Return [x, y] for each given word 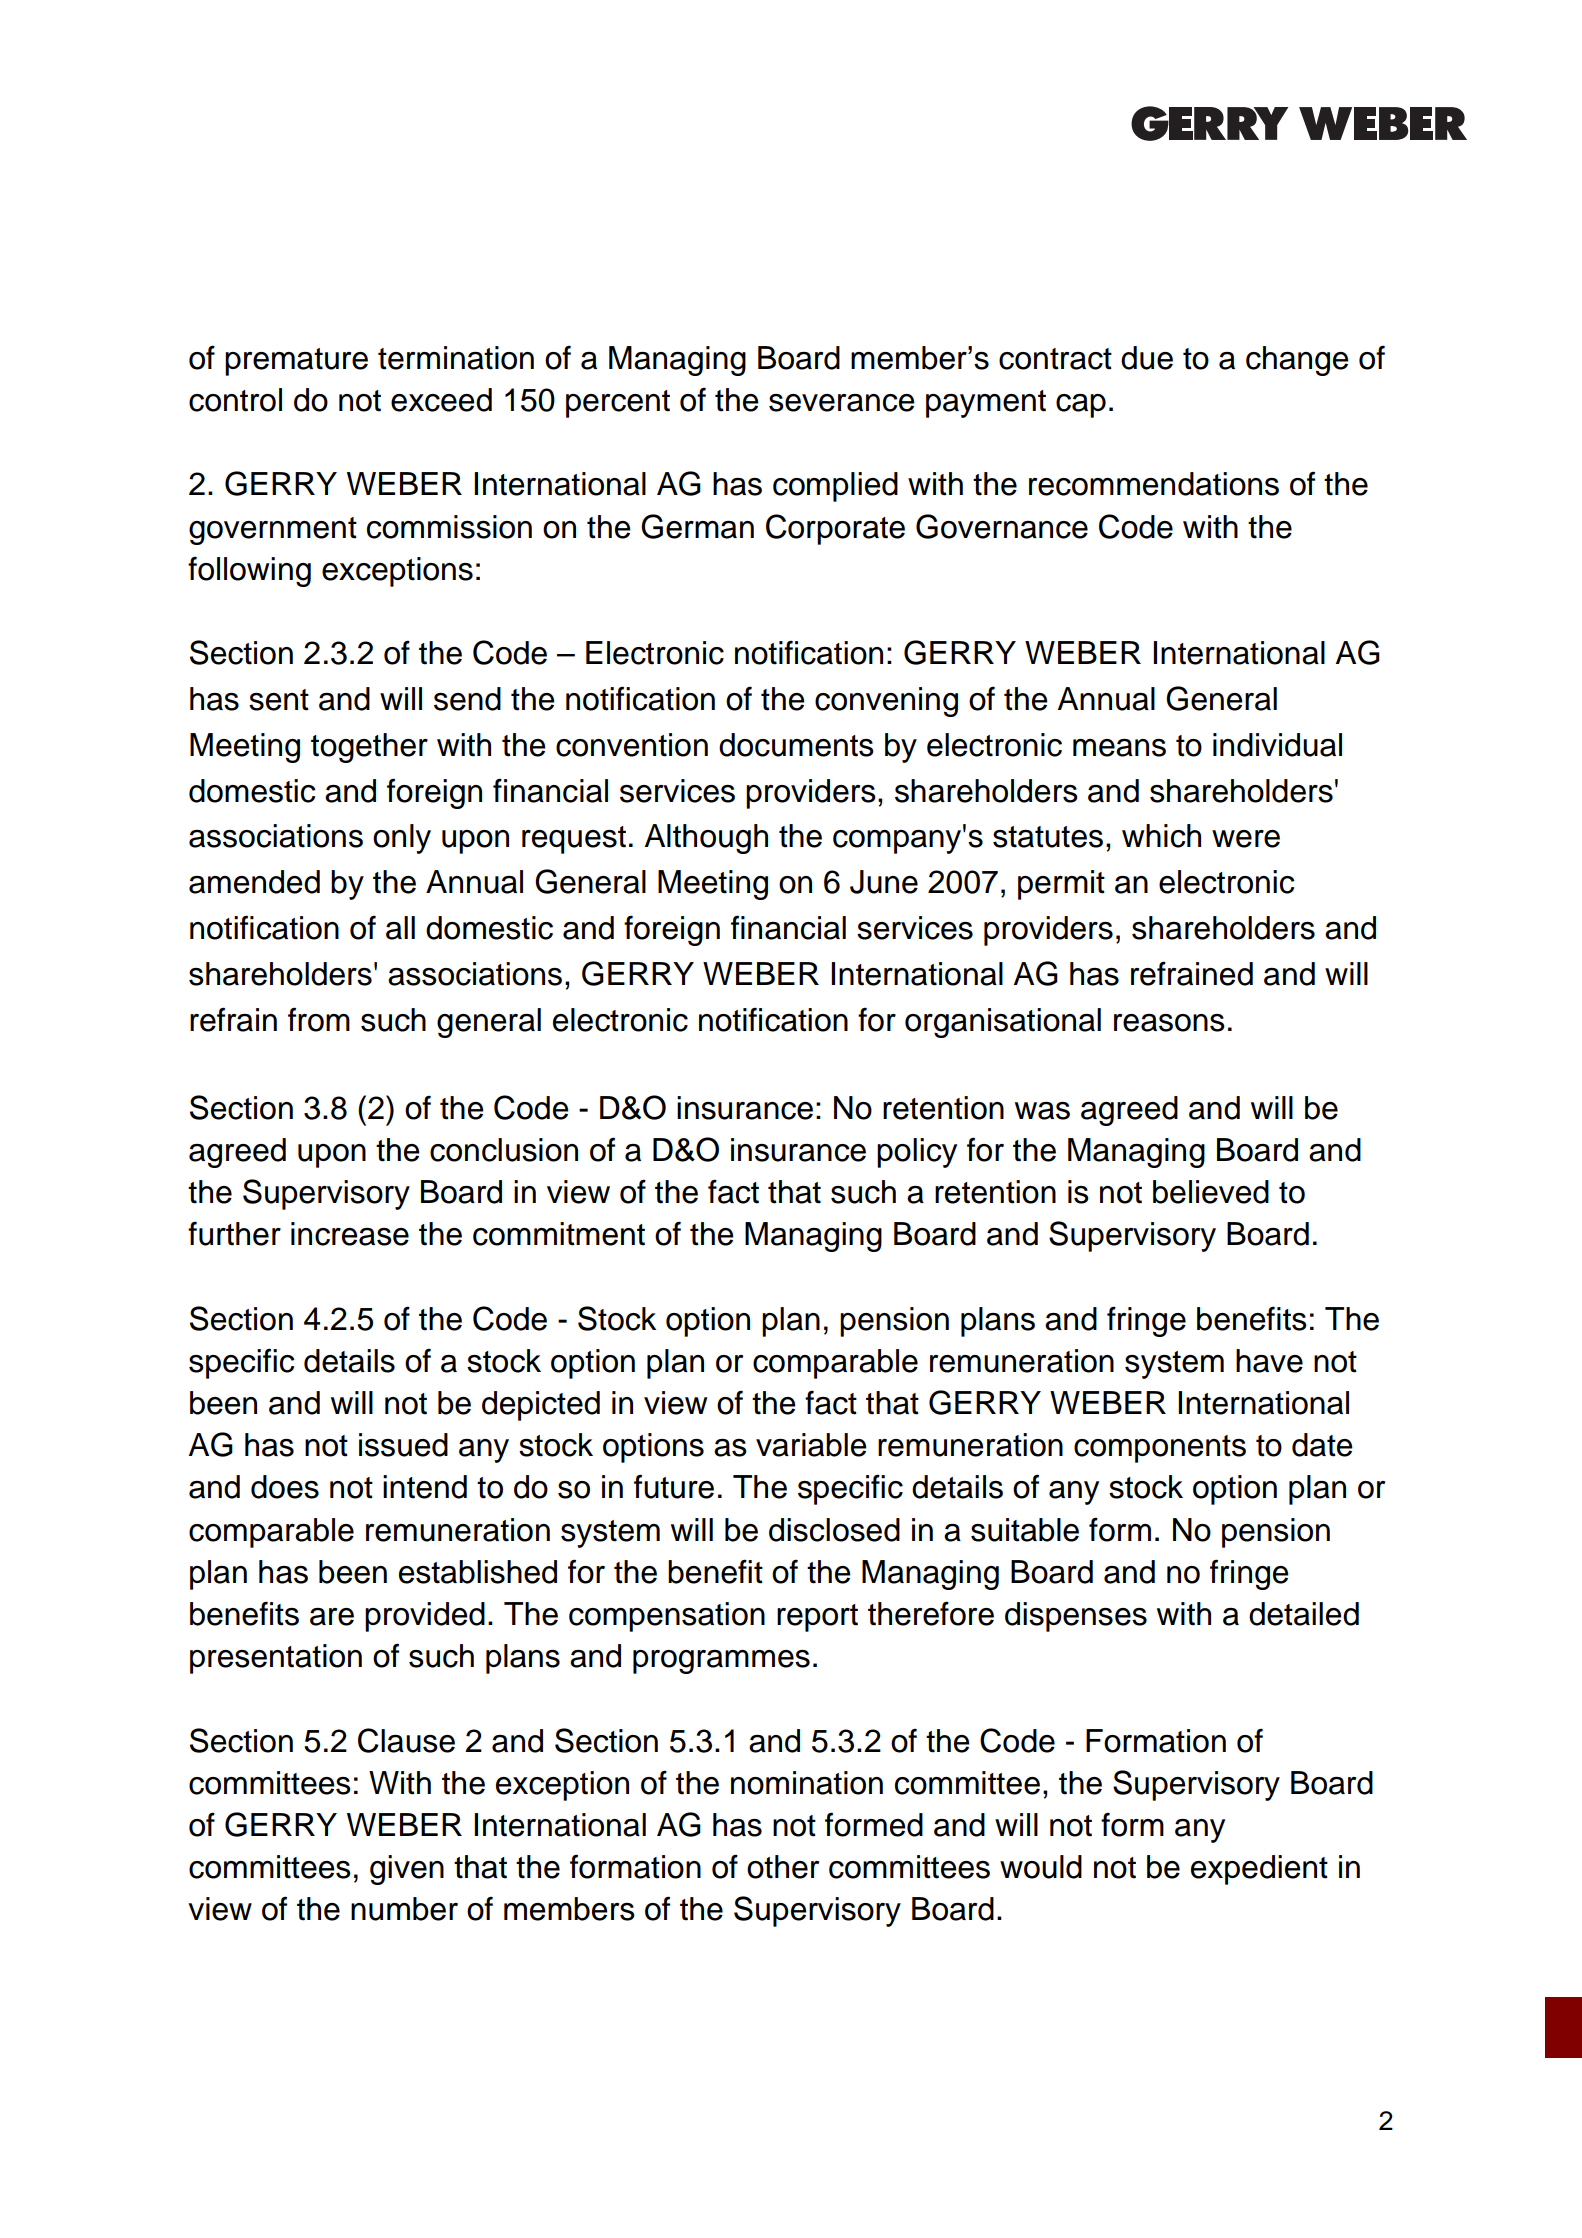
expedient [1259, 1870]
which [1161, 836]
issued [403, 1445]
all [400, 928]
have [1269, 1361]
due [1147, 358]
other [783, 1867]
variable [811, 1445]
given [407, 1870]
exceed [441, 400]
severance [842, 403]
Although [706, 839]
